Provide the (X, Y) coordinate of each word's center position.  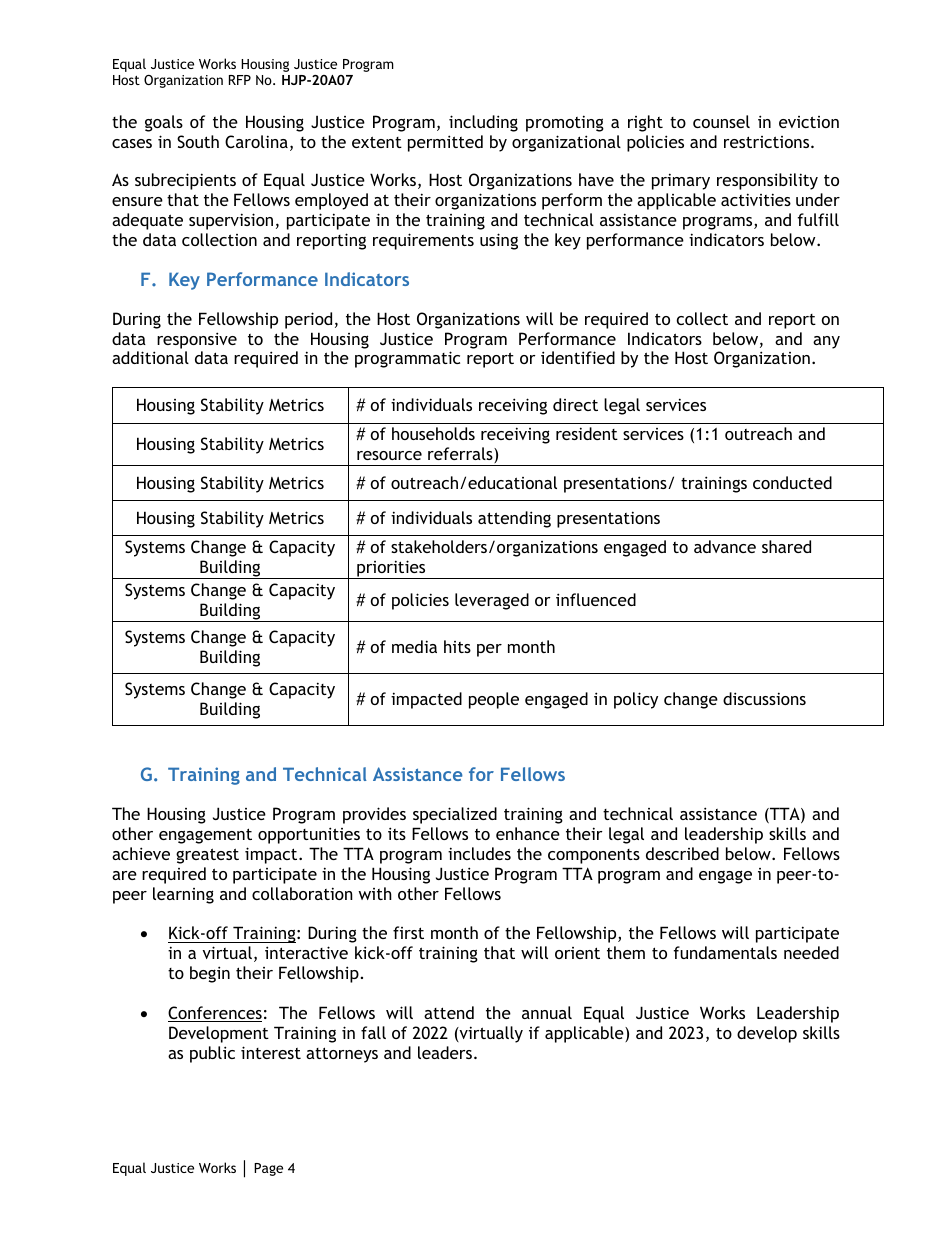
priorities (391, 569)
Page (268, 1169)
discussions (764, 698)
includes (479, 853)
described (682, 853)
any (826, 342)
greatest (207, 856)
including (483, 123)
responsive (197, 340)
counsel (721, 121)
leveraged (492, 601)
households (433, 433)
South (198, 141)
